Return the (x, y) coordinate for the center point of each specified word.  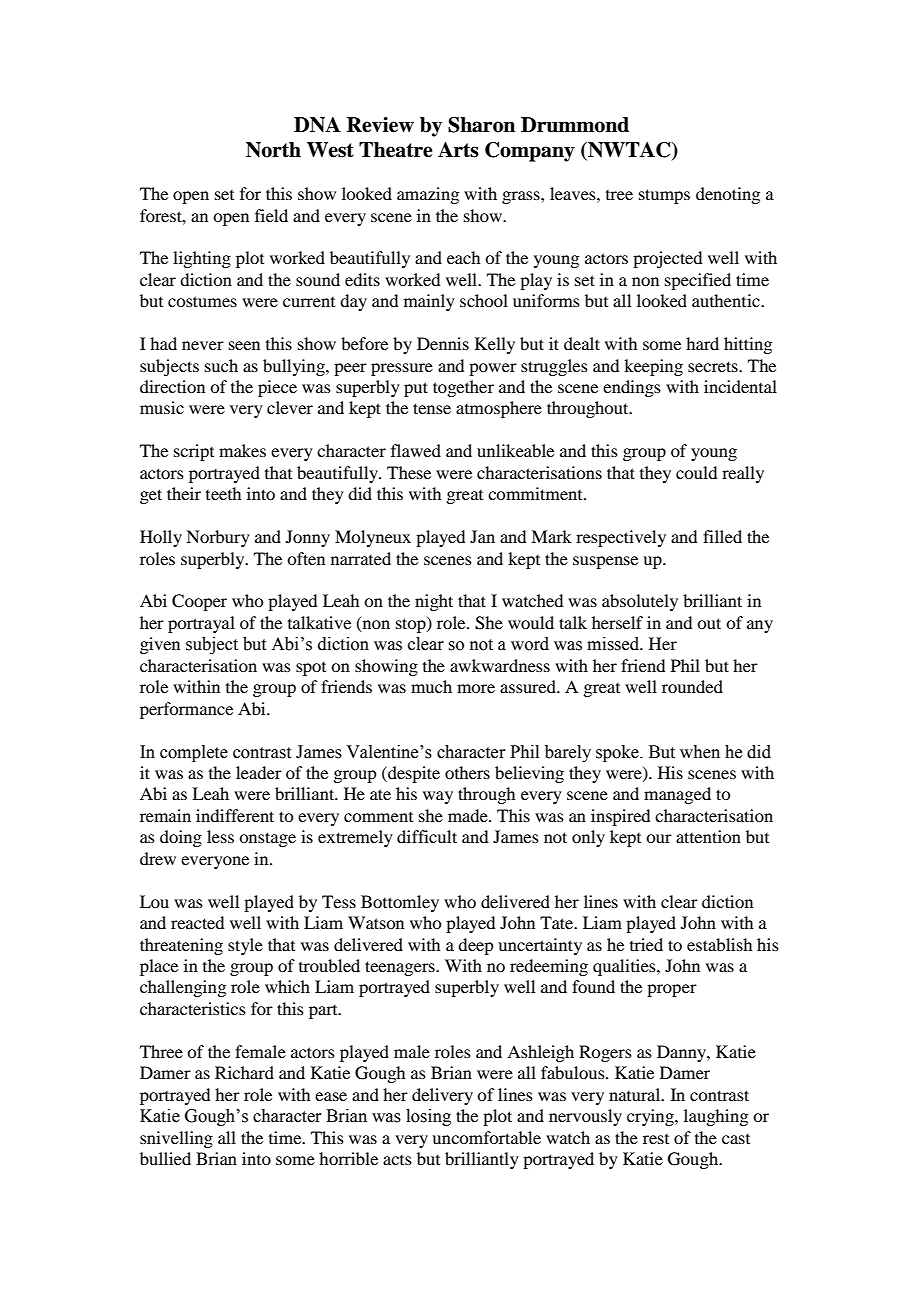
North (273, 150)
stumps (664, 196)
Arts (458, 150)
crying (651, 1117)
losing (428, 1117)
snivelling (176, 1139)
